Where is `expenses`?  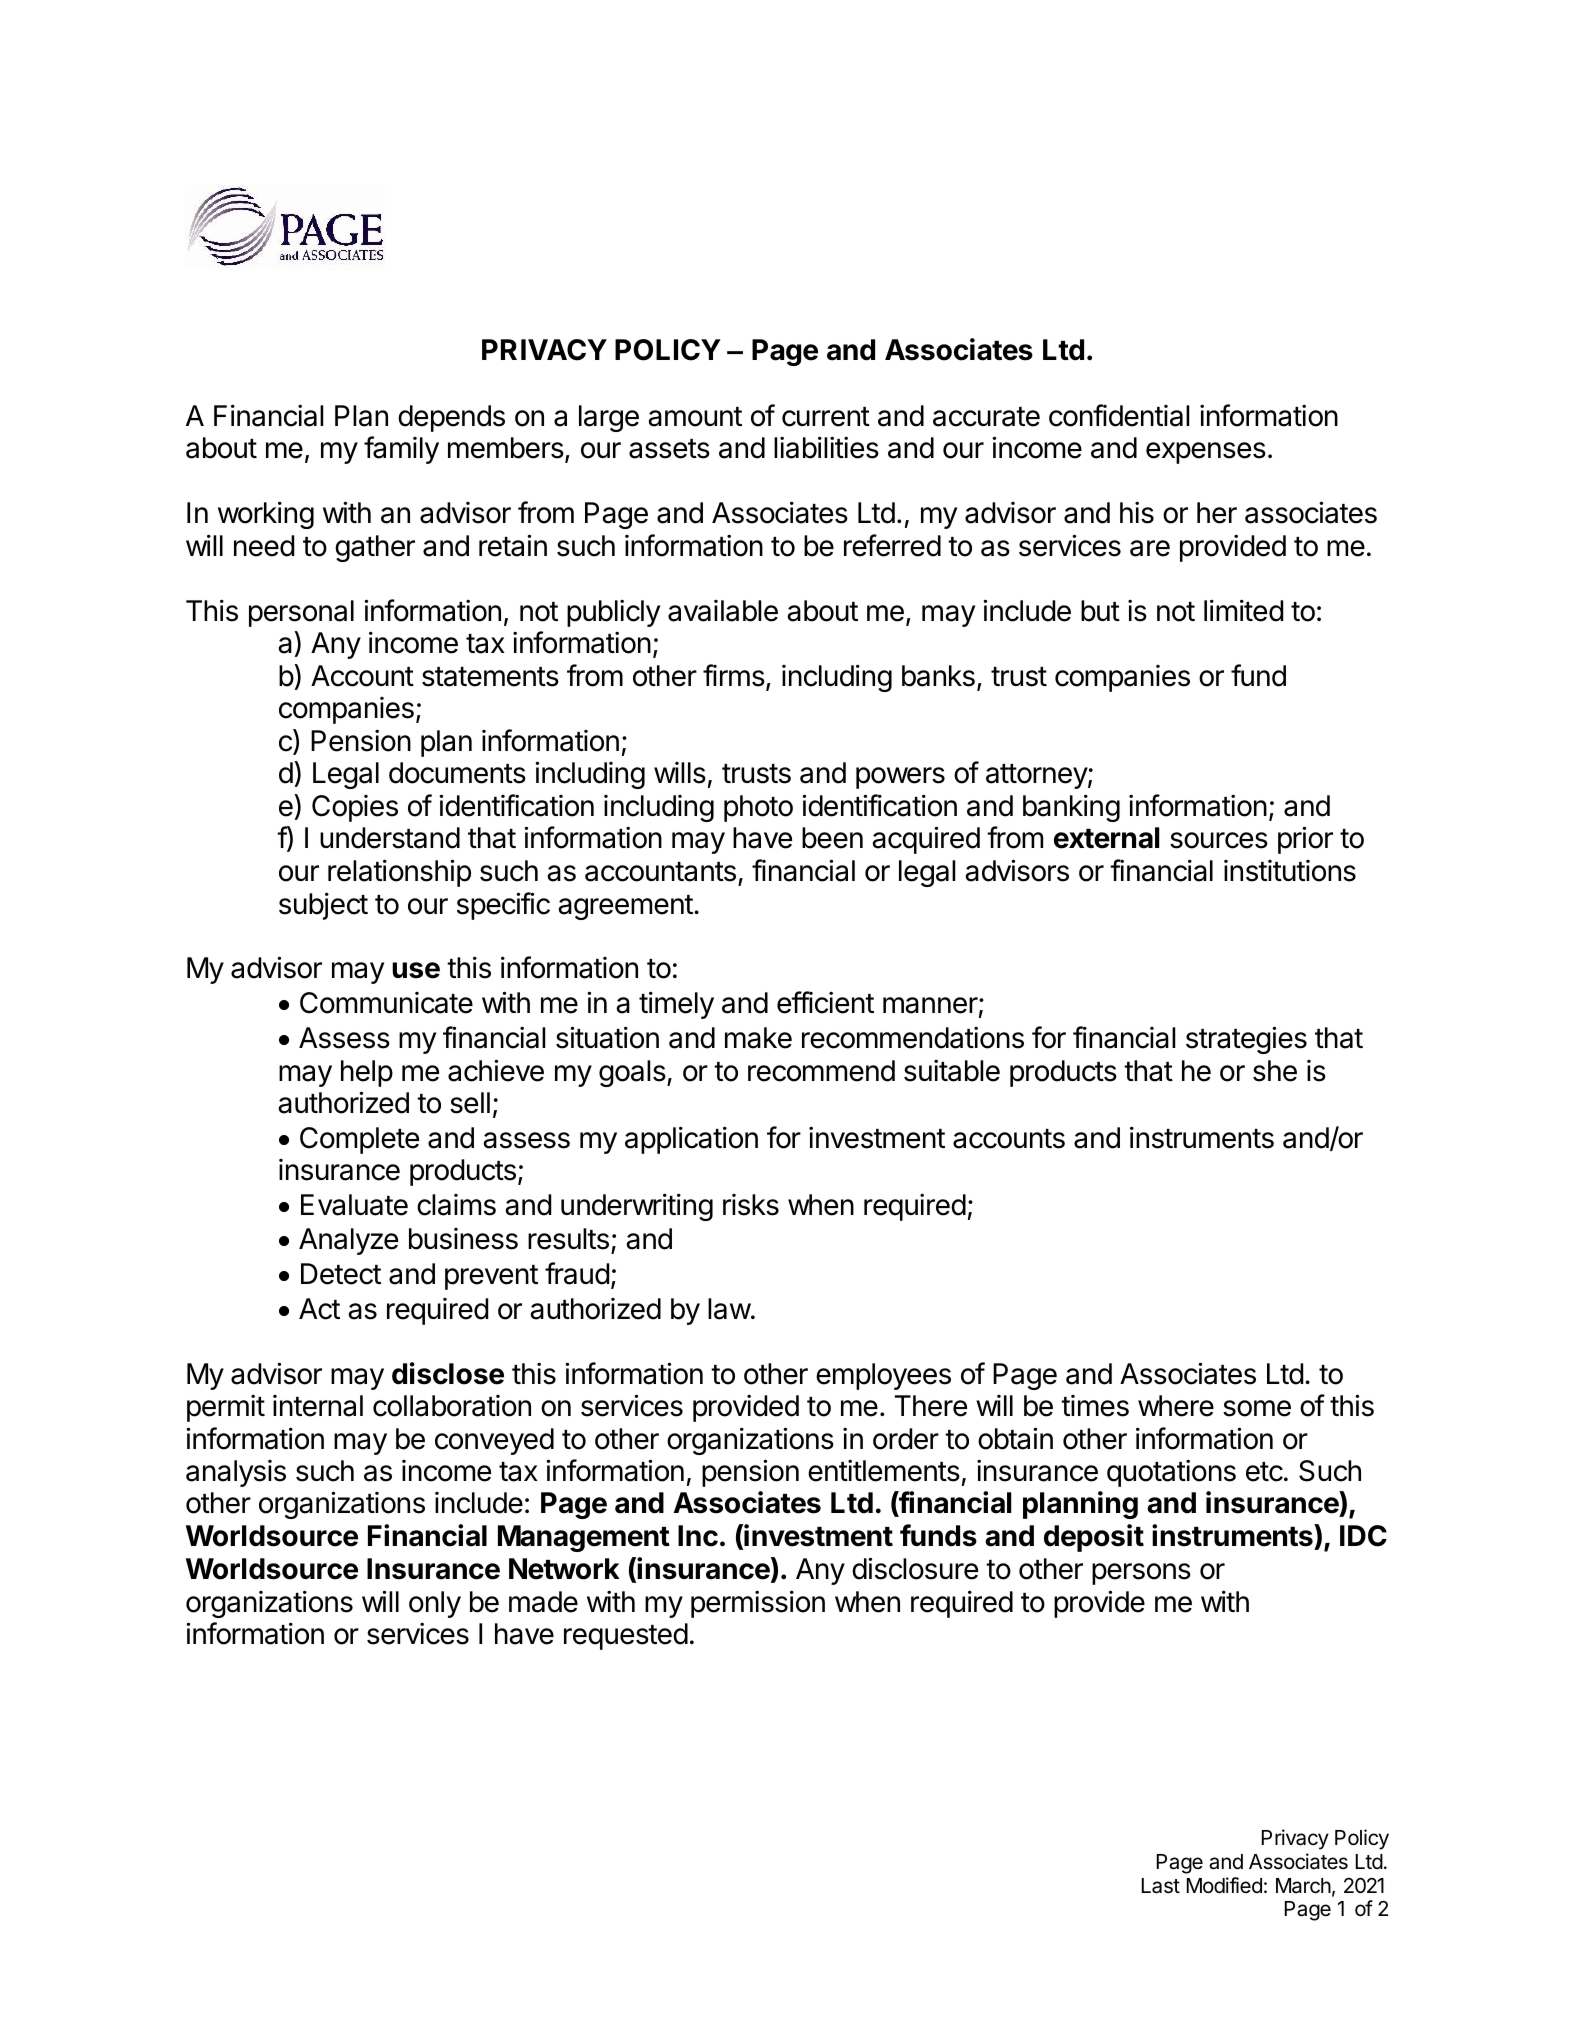 expenses is located at coordinates (1206, 453).
